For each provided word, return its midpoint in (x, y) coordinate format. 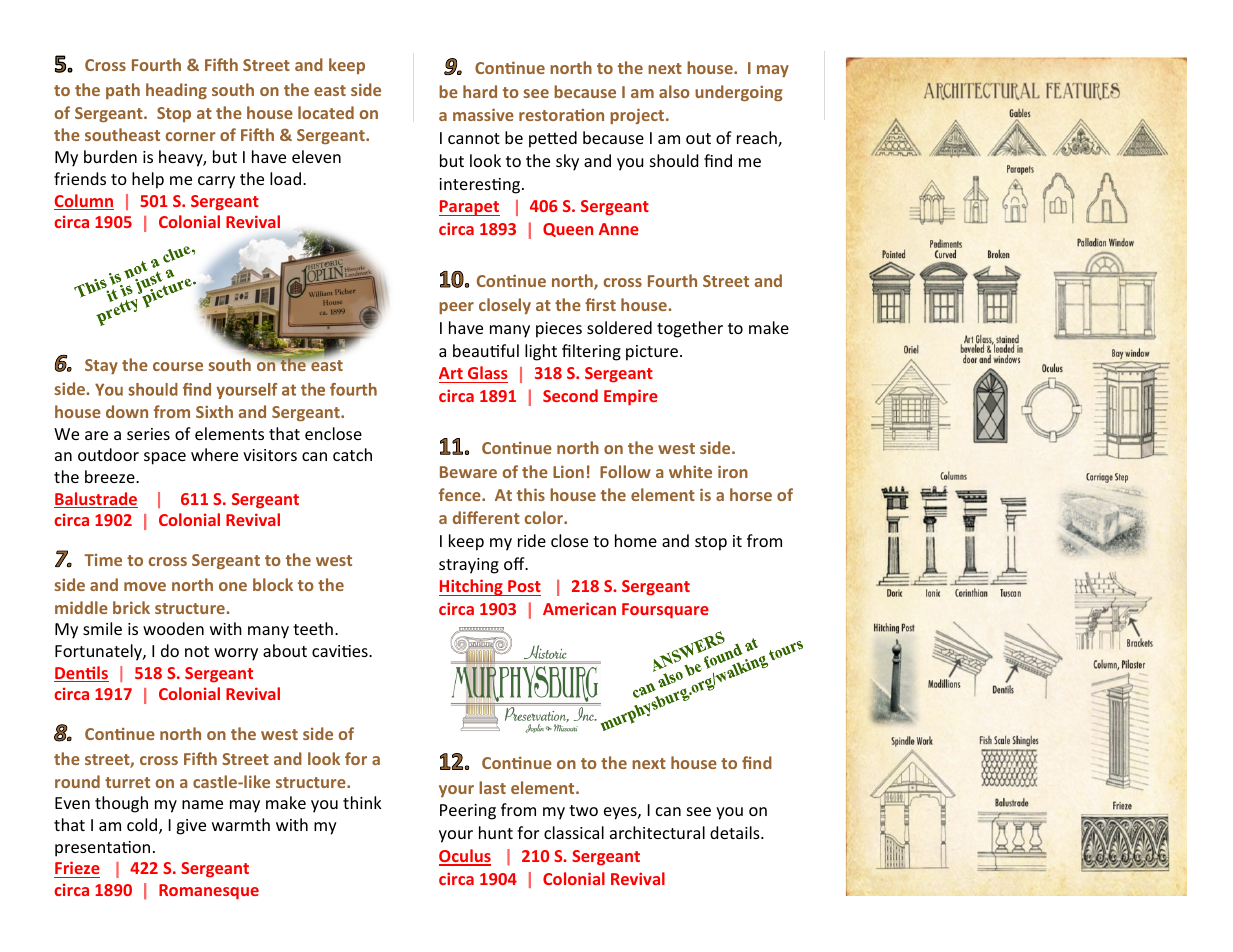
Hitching (472, 587)
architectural (657, 832)
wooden (173, 628)
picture (652, 353)
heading (176, 91)
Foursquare (665, 611)
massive (483, 114)
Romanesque (209, 892)
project (638, 116)
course (178, 366)
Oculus (465, 857)
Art (452, 375)
